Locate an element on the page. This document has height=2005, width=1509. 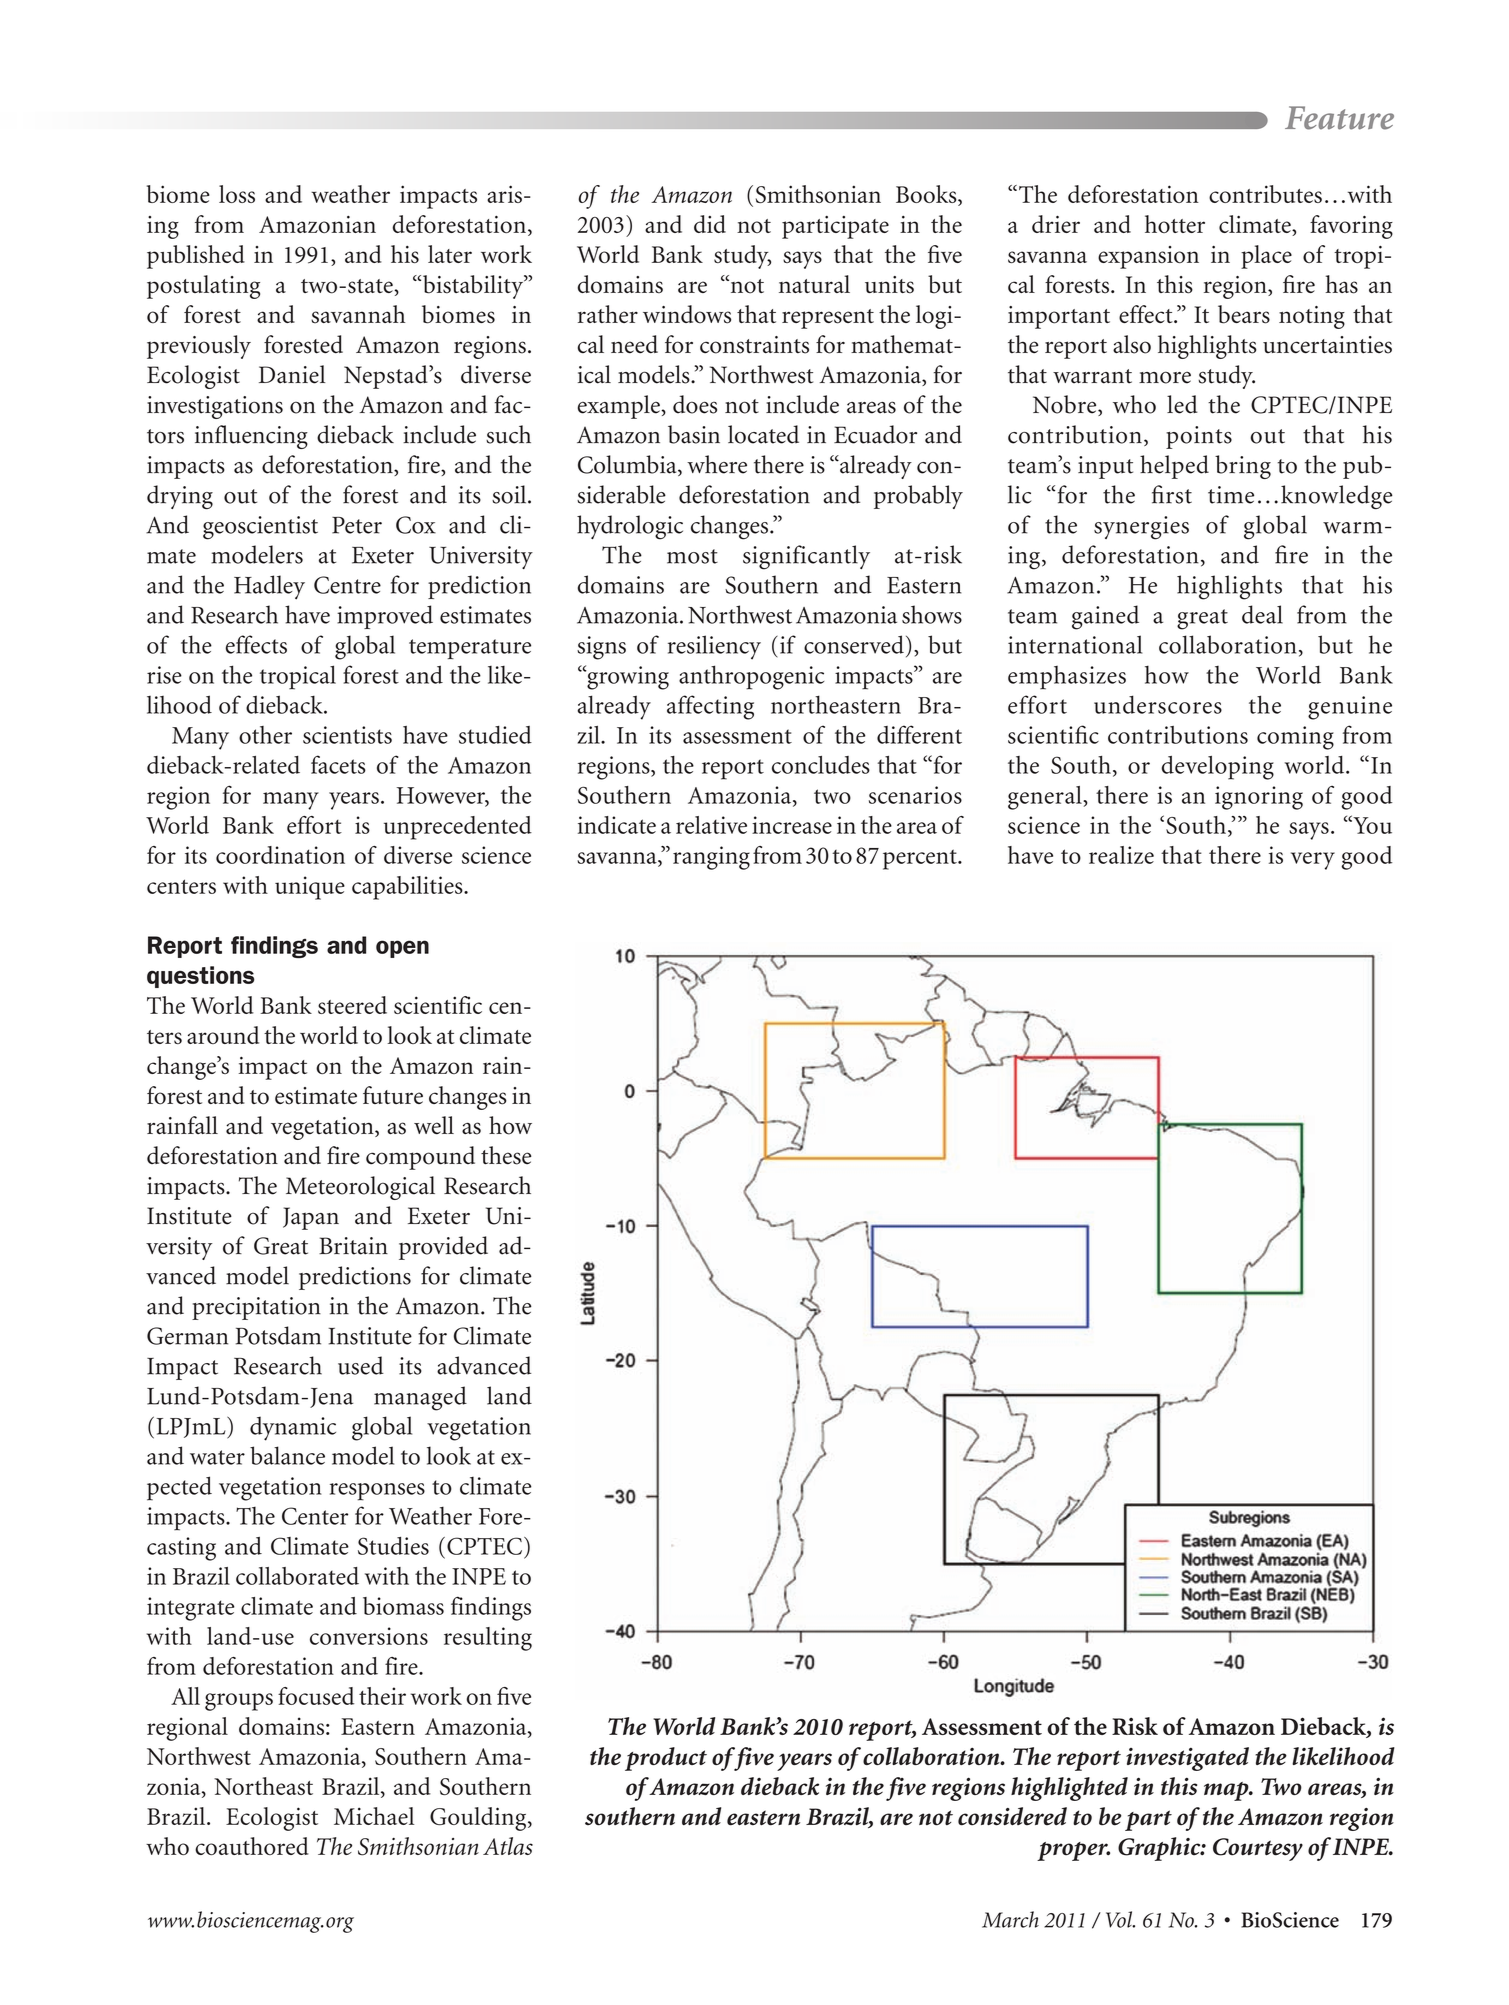
Courtesy is located at coordinates (1258, 1849).
